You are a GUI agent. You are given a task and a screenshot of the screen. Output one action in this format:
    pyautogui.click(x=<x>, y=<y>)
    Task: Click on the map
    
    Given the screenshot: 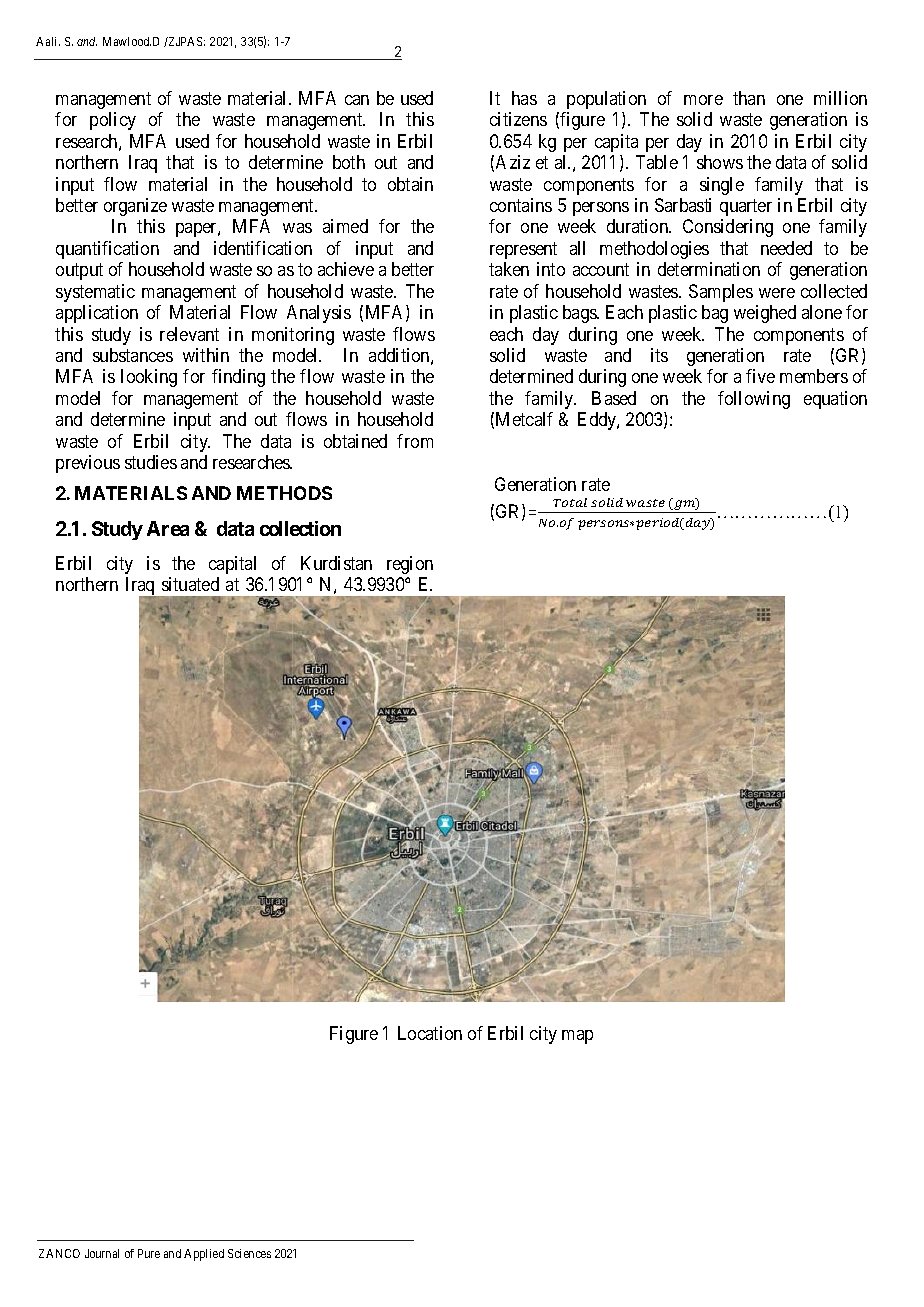 What is the action you would take?
    pyautogui.click(x=577, y=1037)
